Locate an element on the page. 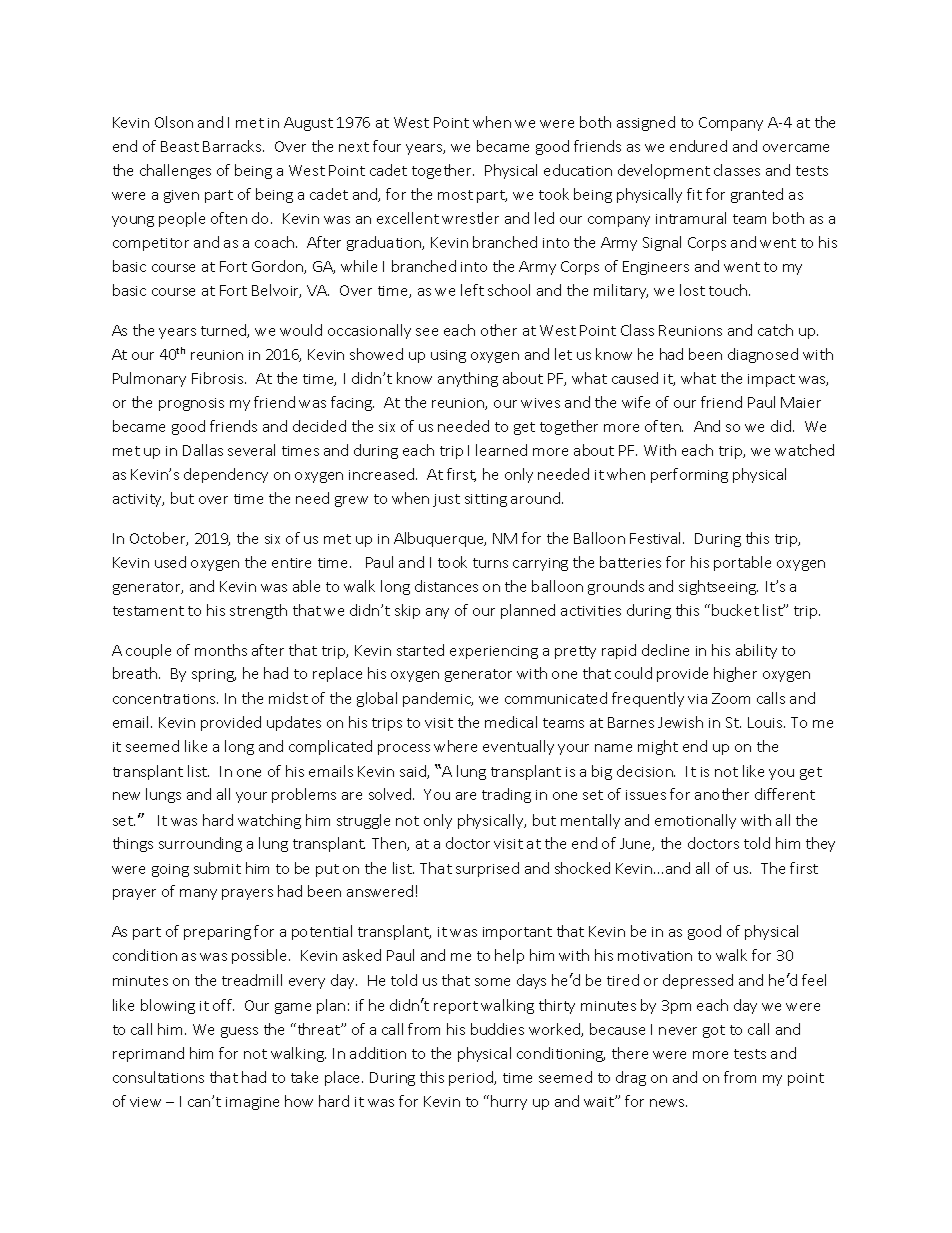  Dallas is located at coordinates (203, 450).
